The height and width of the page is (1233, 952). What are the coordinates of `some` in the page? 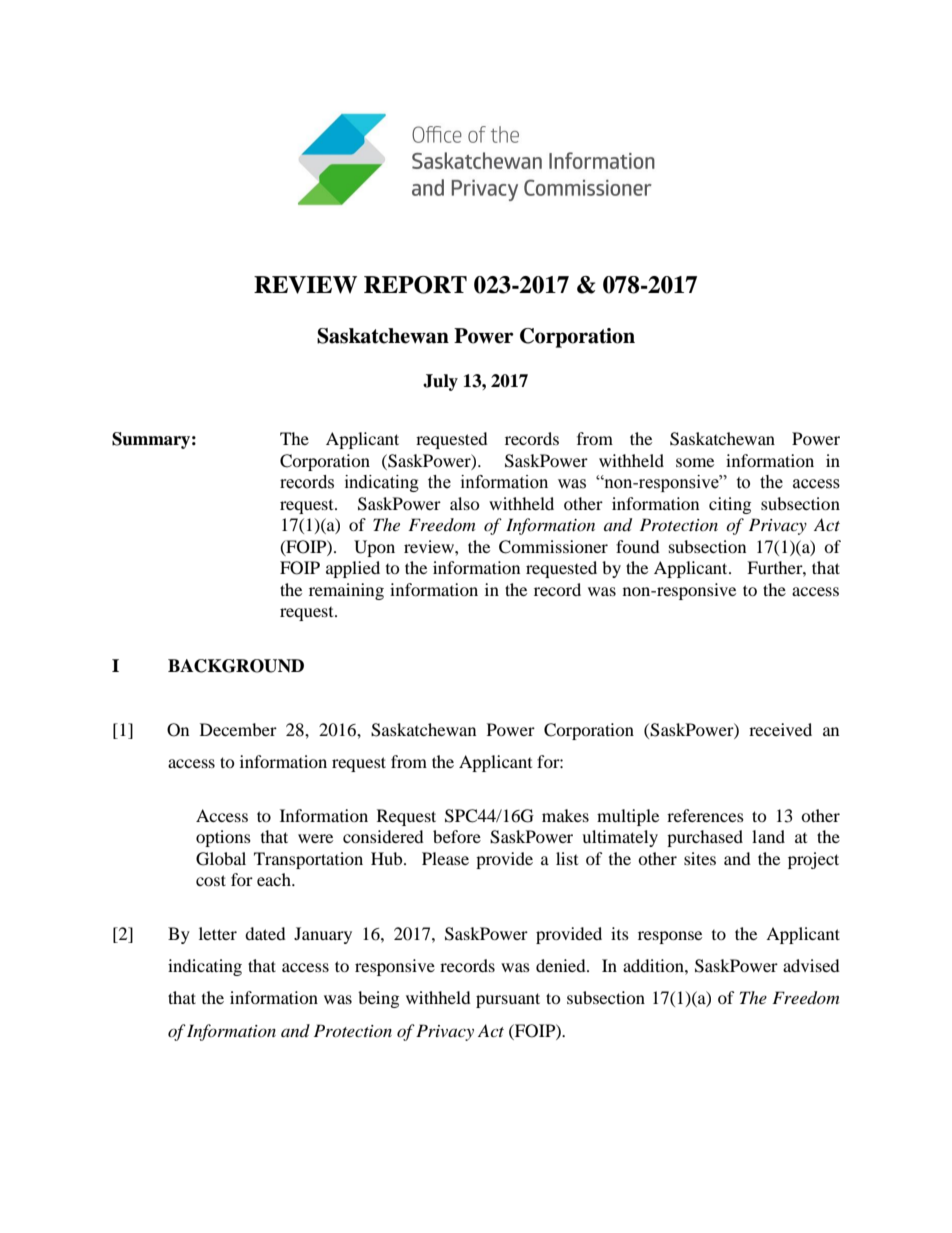 It's located at (695, 462).
